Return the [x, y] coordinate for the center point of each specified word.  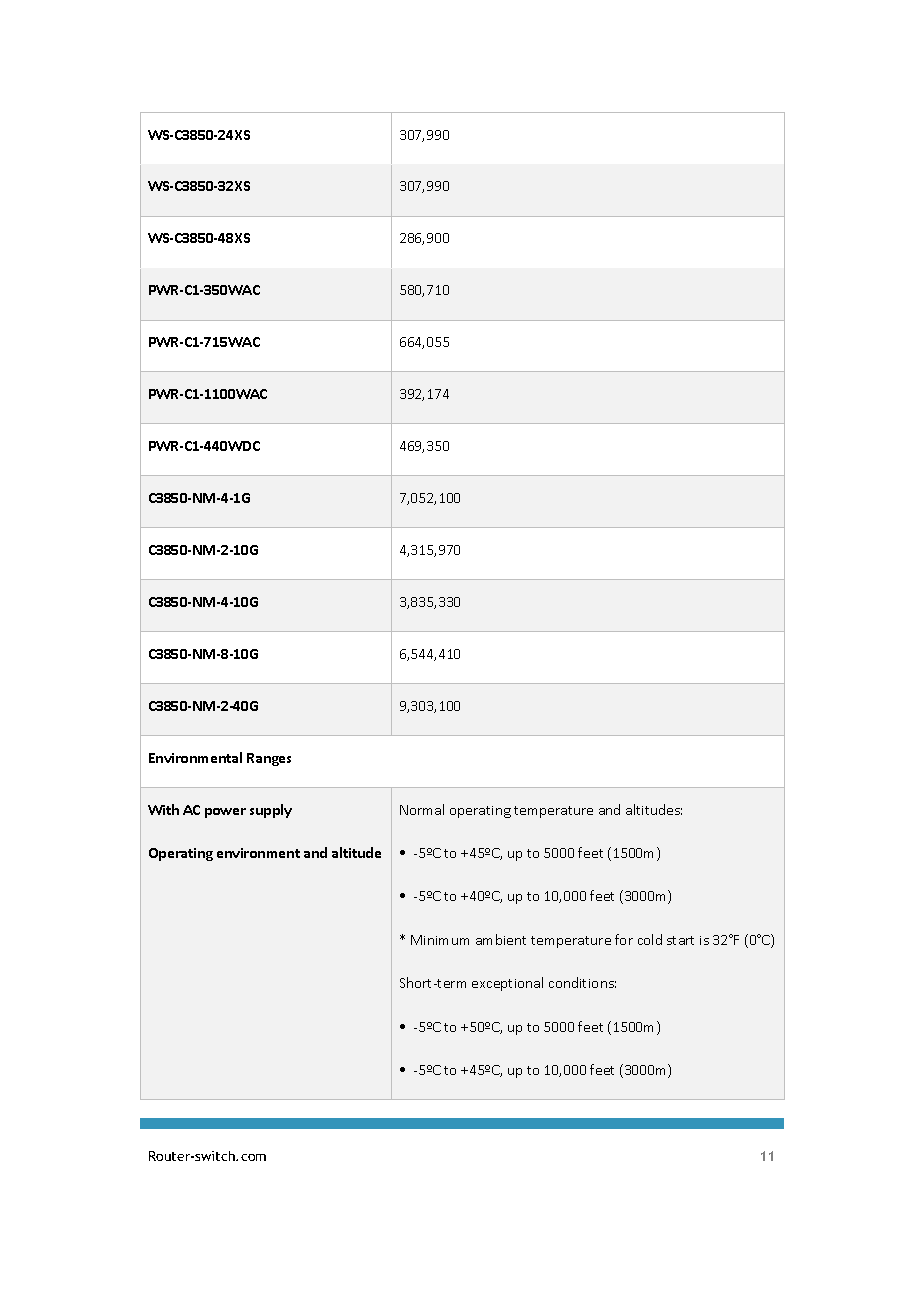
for [624, 939]
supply [271, 811]
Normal [422, 809]
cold [650, 939]
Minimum [440, 940]
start [680, 940]
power [225, 813]
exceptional [507, 984]
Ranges [269, 759]
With [163, 809]
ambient [501, 939]
